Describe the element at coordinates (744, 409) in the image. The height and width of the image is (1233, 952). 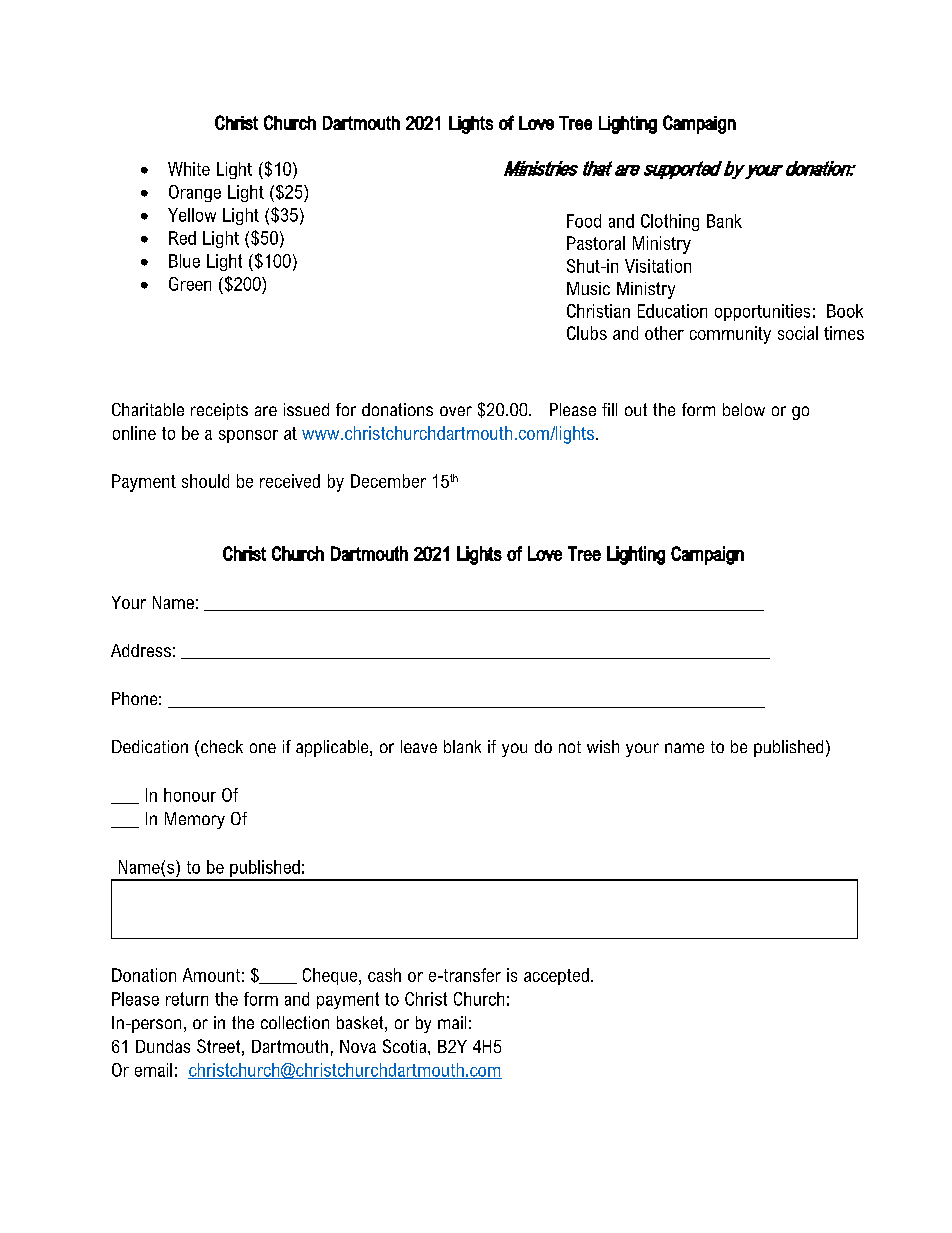
I see `below` at that location.
